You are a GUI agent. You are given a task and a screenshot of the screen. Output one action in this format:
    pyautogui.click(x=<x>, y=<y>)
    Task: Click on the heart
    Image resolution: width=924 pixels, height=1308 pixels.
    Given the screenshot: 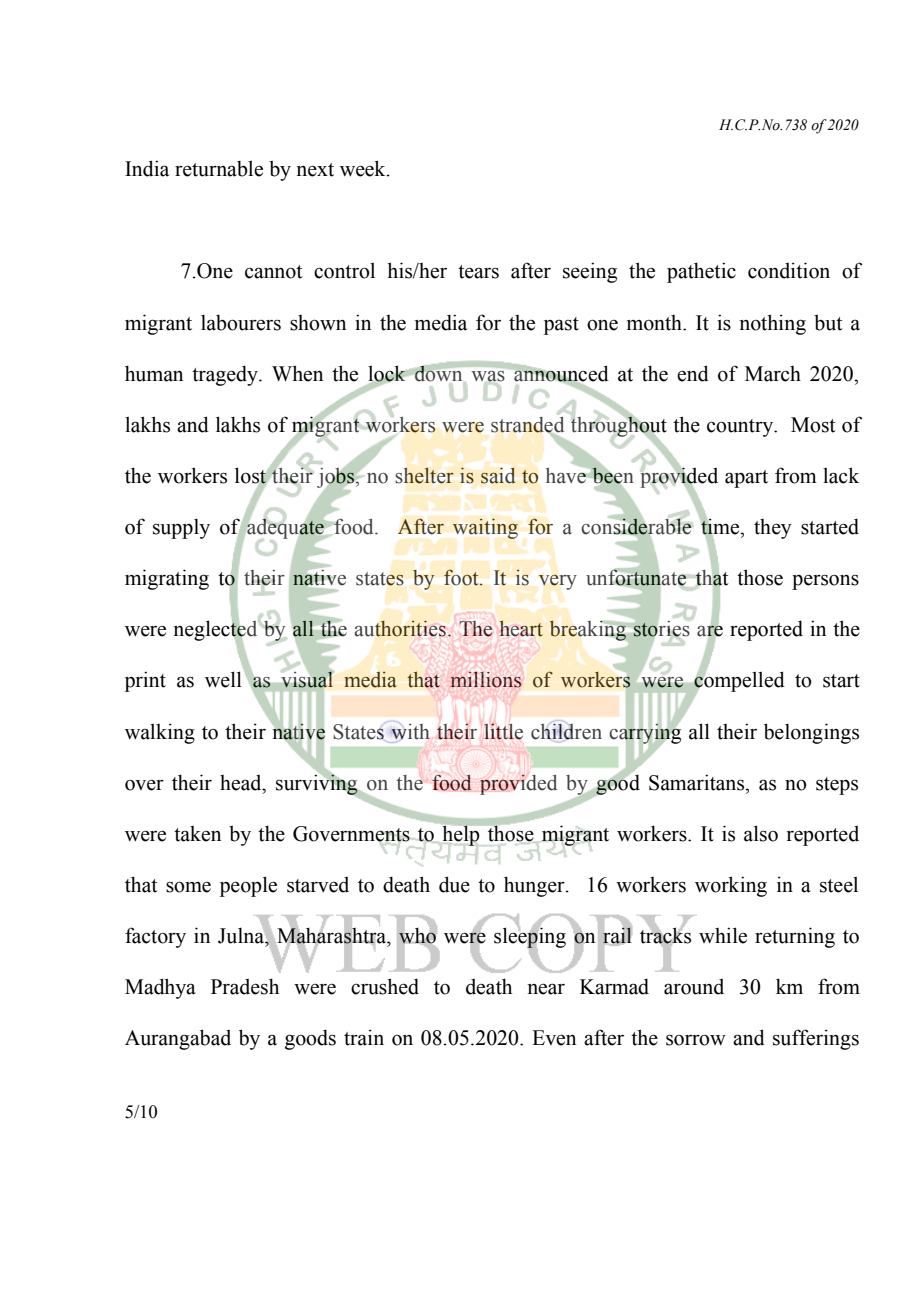 What is the action you would take?
    pyautogui.click(x=521, y=629)
